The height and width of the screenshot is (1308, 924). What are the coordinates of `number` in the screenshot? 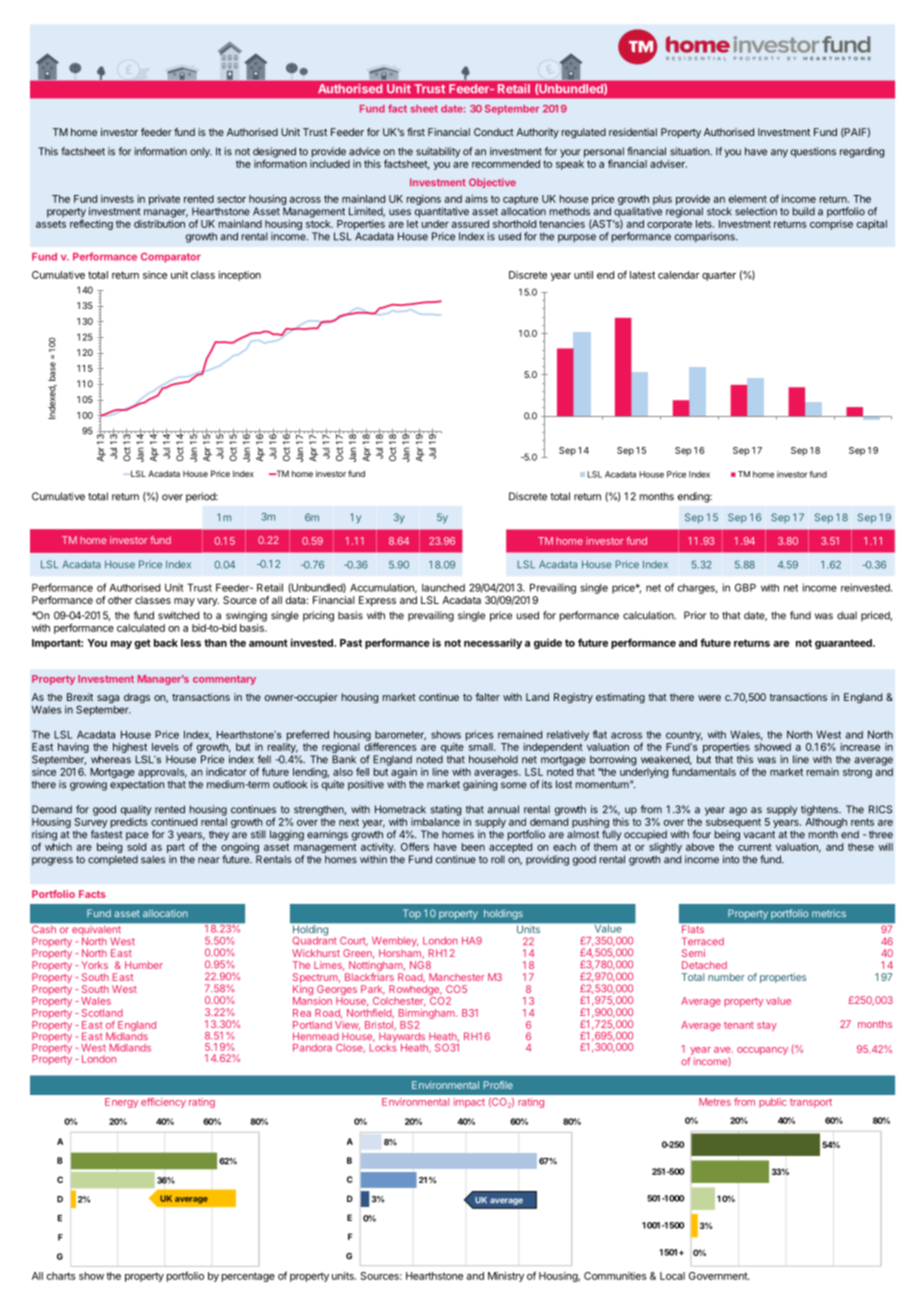 It's located at (726, 977).
